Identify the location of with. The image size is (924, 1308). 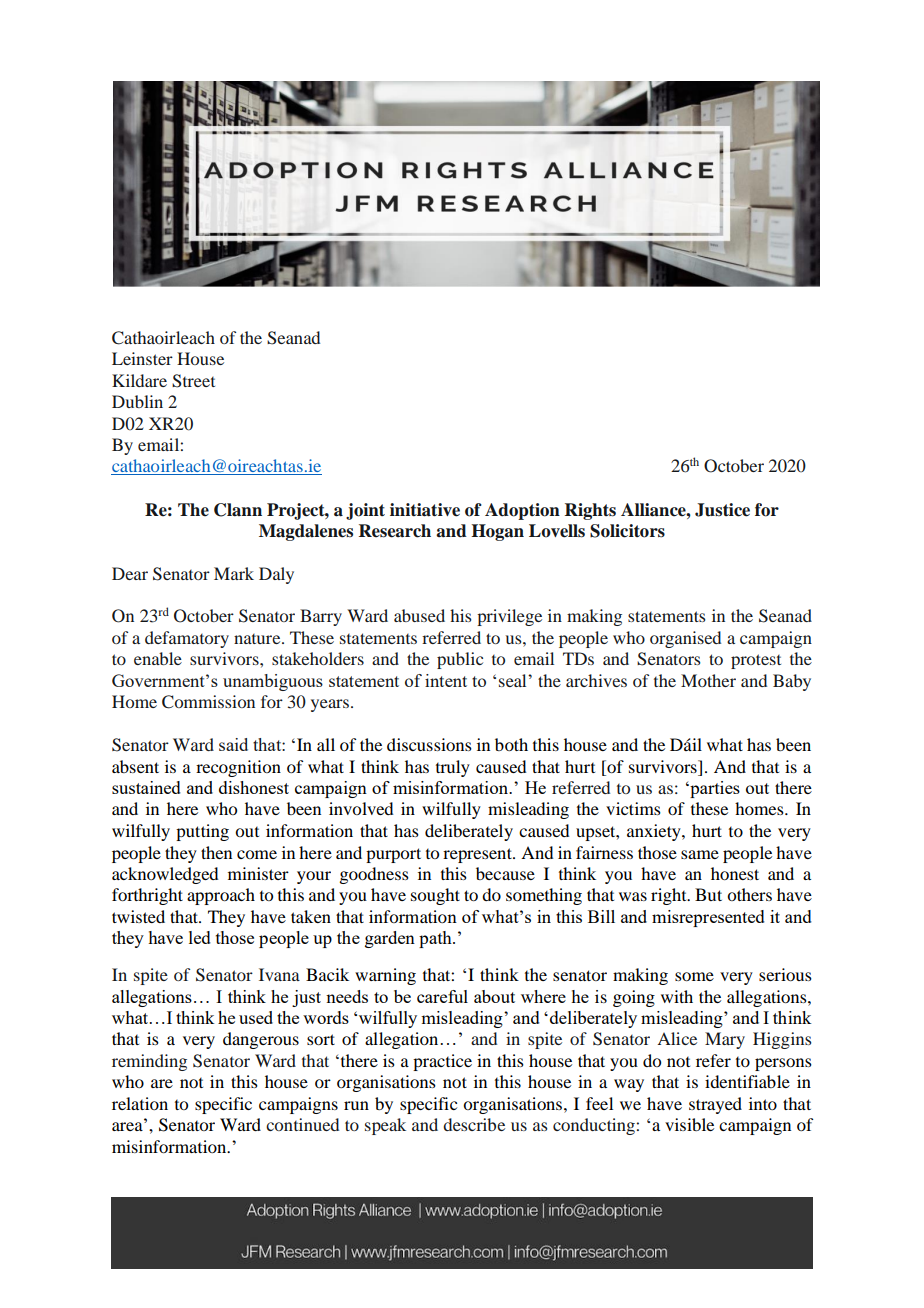
(677, 996).
